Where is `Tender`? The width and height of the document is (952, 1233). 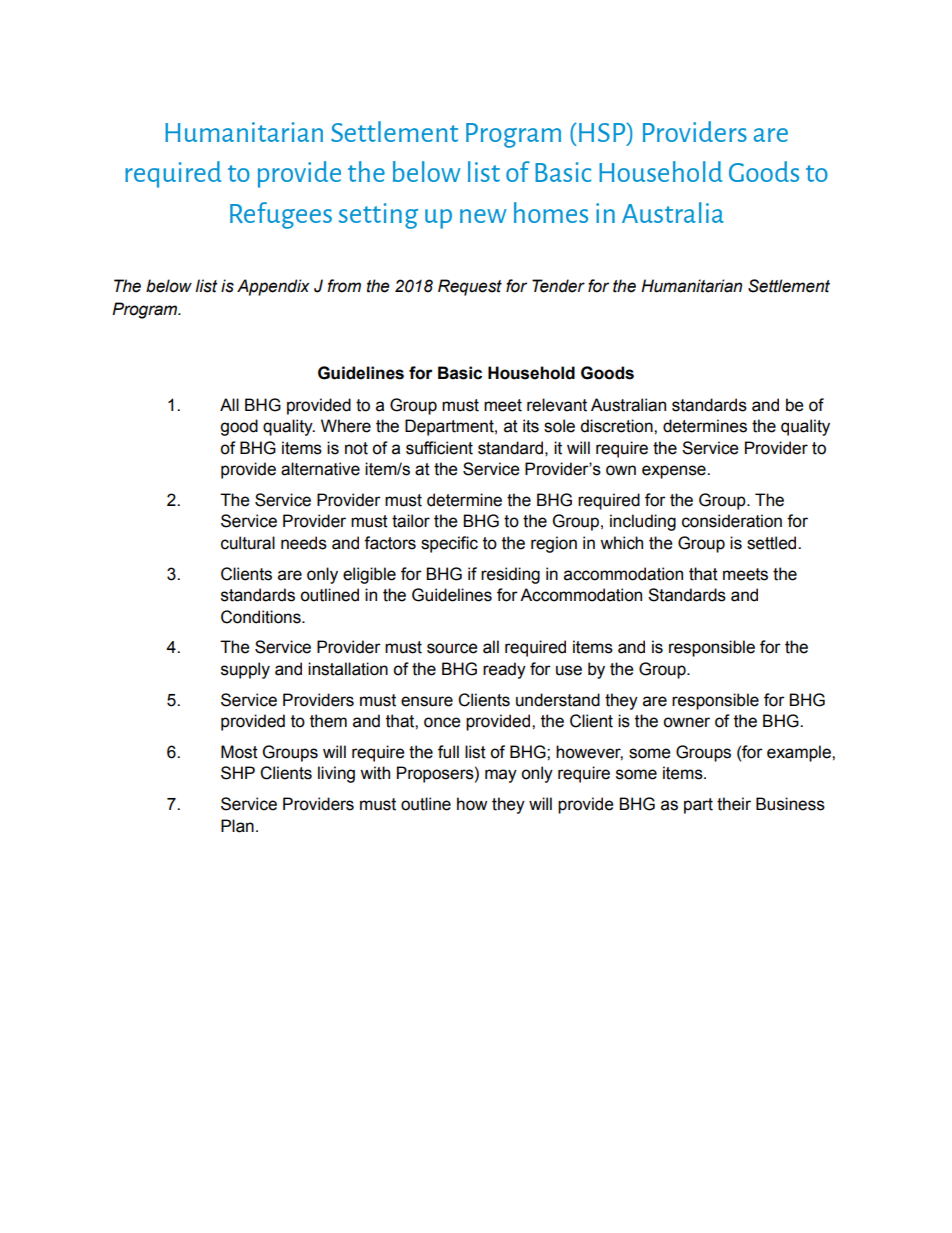 Tender is located at coordinates (558, 286).
